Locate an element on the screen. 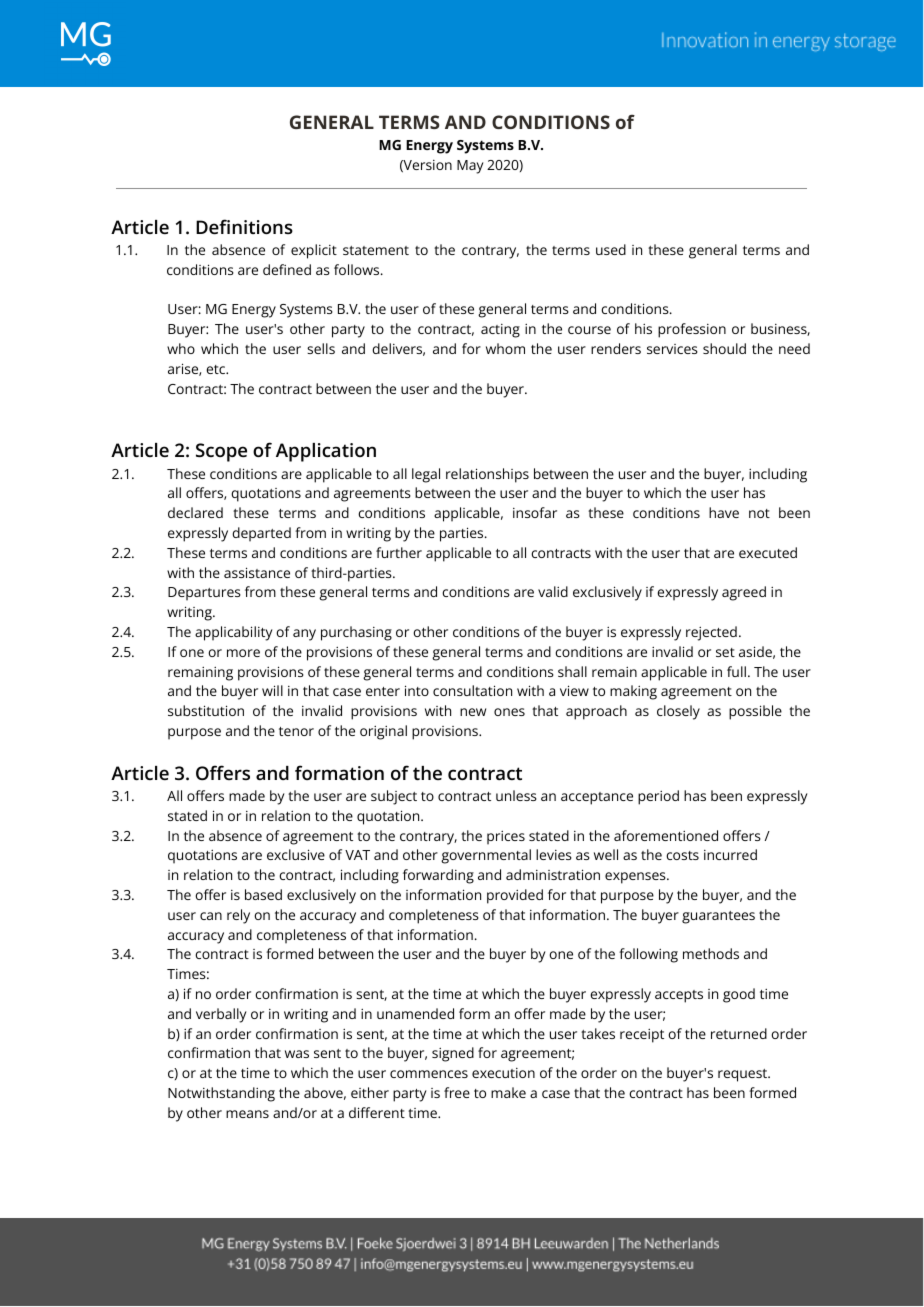 The width and height of the screenshot is (924, 1307). Definitions is located at coordinates (244, 226).
